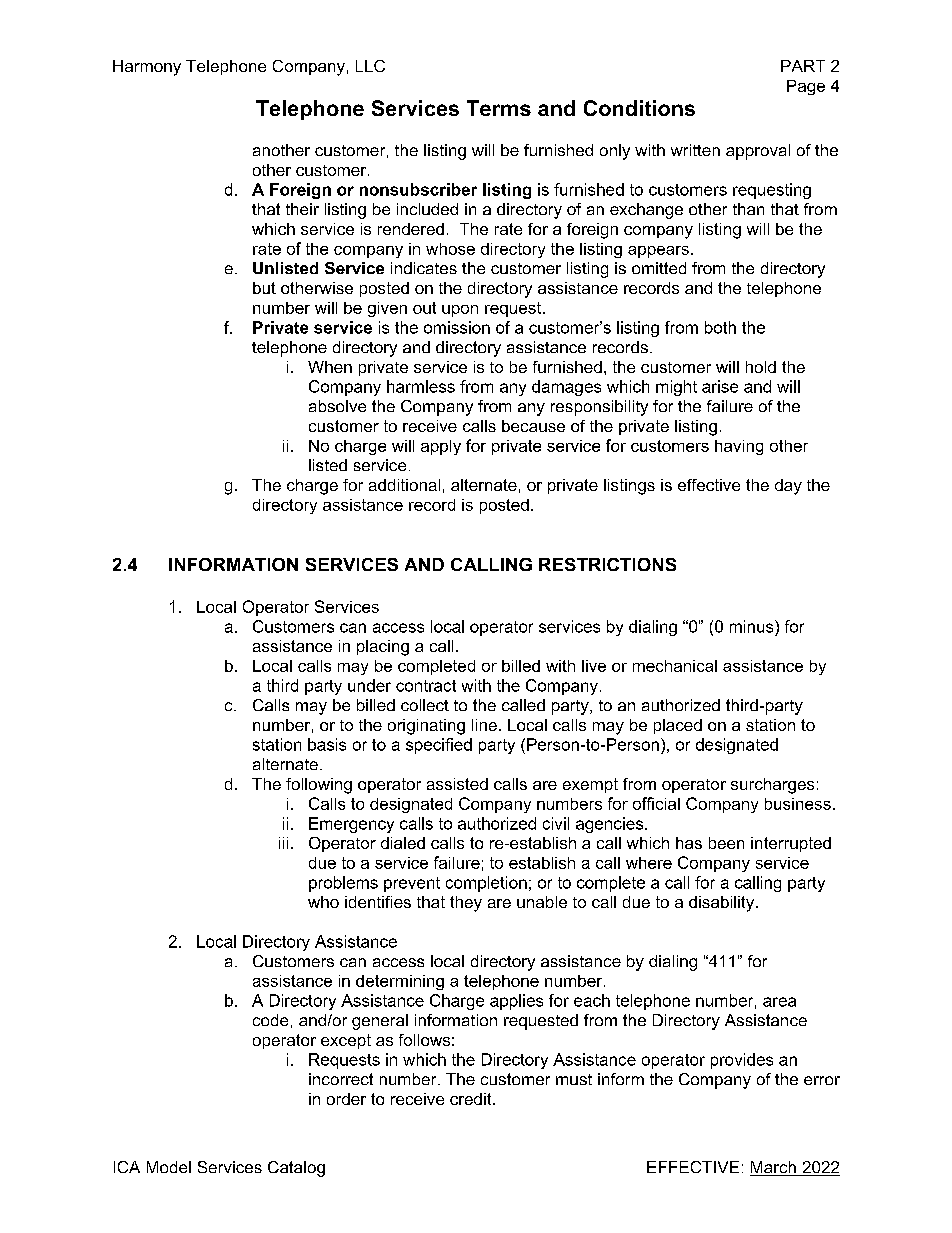  I want to click on Model, so click(169, 1167).
